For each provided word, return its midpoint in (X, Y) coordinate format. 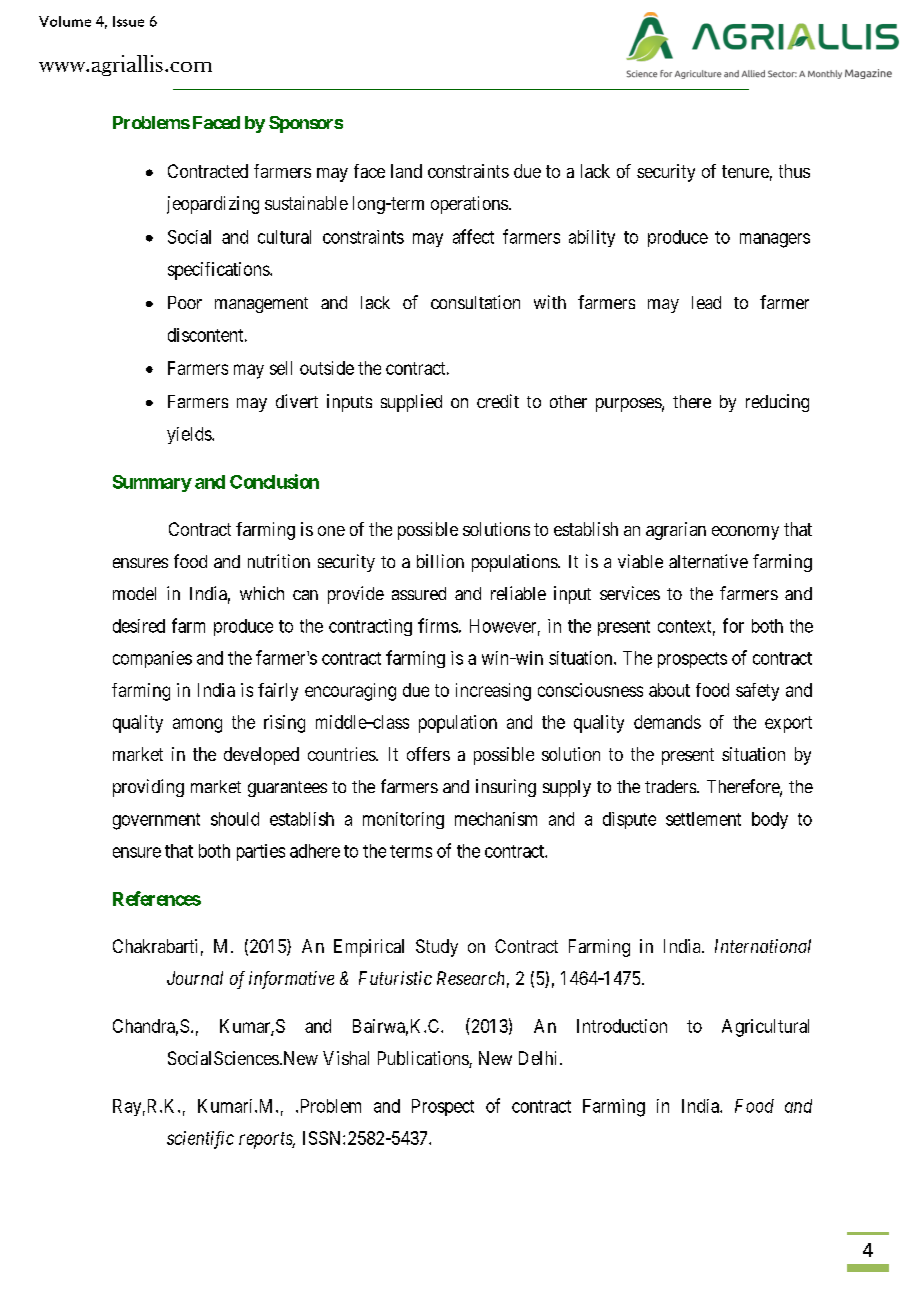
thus (794, 171)
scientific (200, 1140)
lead (706, 302)
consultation (475, 302)
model (134, 593)
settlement (703, 819)
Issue (128, 21)
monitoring (403, 820)
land (406, 171)
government (156, 821)
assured (419, 593)
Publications (424, 1059)
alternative (708, 561)
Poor (185, 302)
